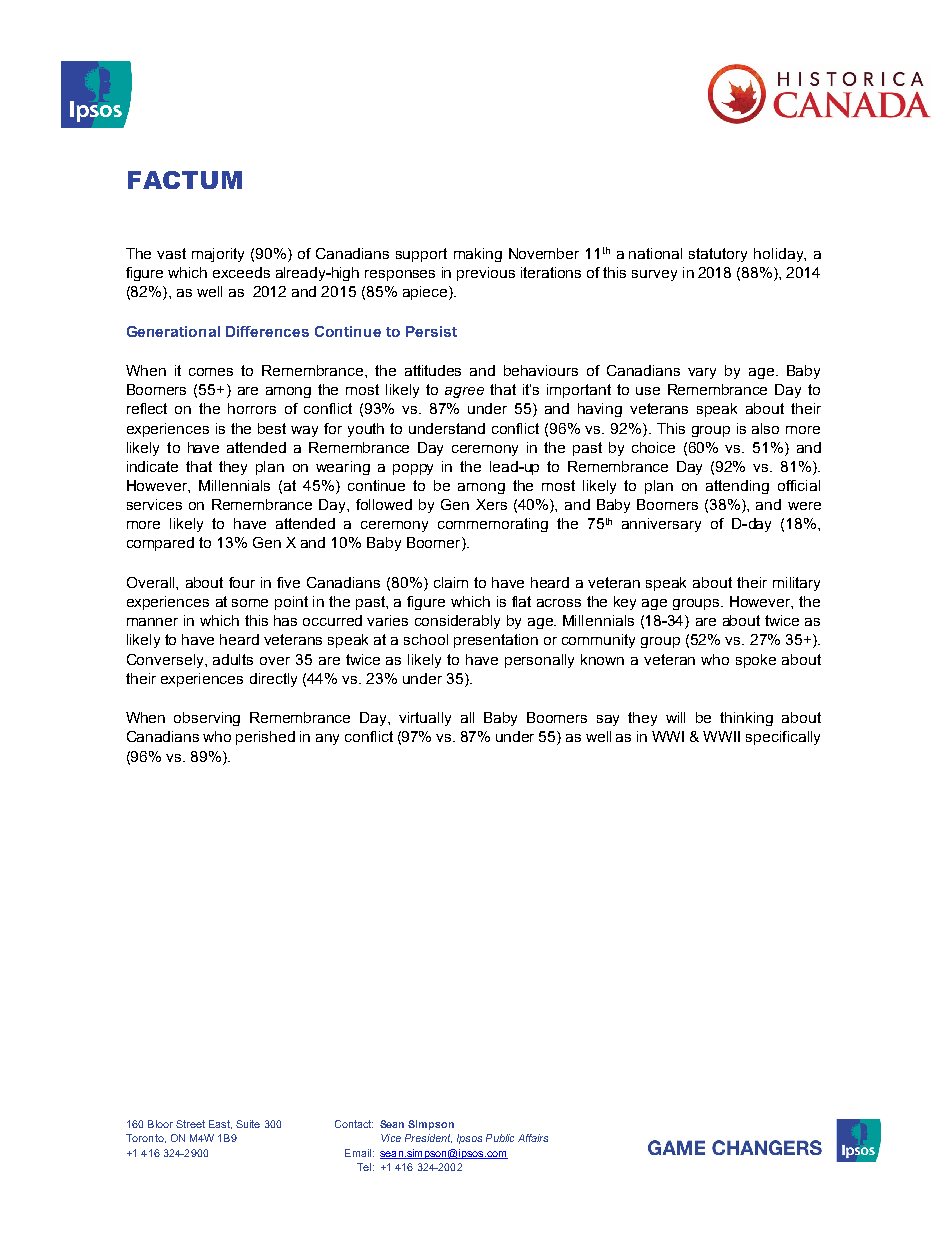 This screenshot has height=1233, width=952. Describe the element at coordinates (233, 659) in the screenshot. I see `adults` at that location.
